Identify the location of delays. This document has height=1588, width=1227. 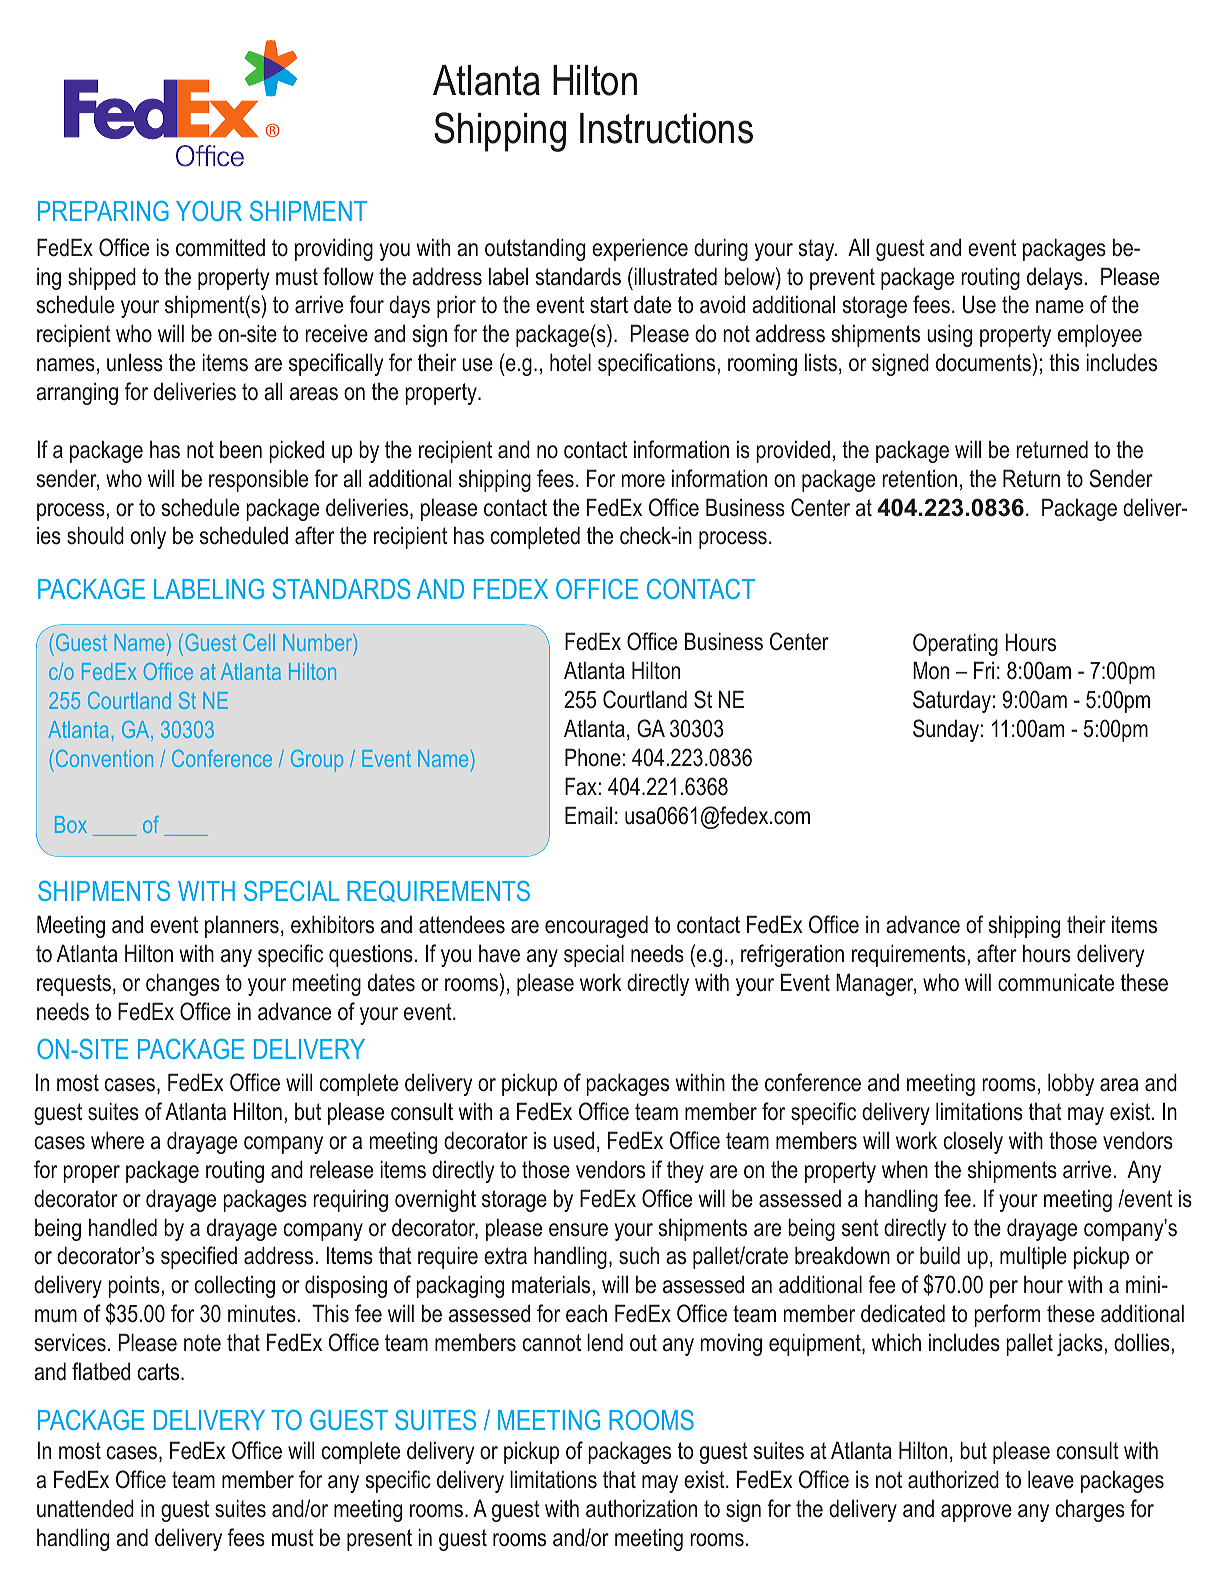
(1055, 278).
